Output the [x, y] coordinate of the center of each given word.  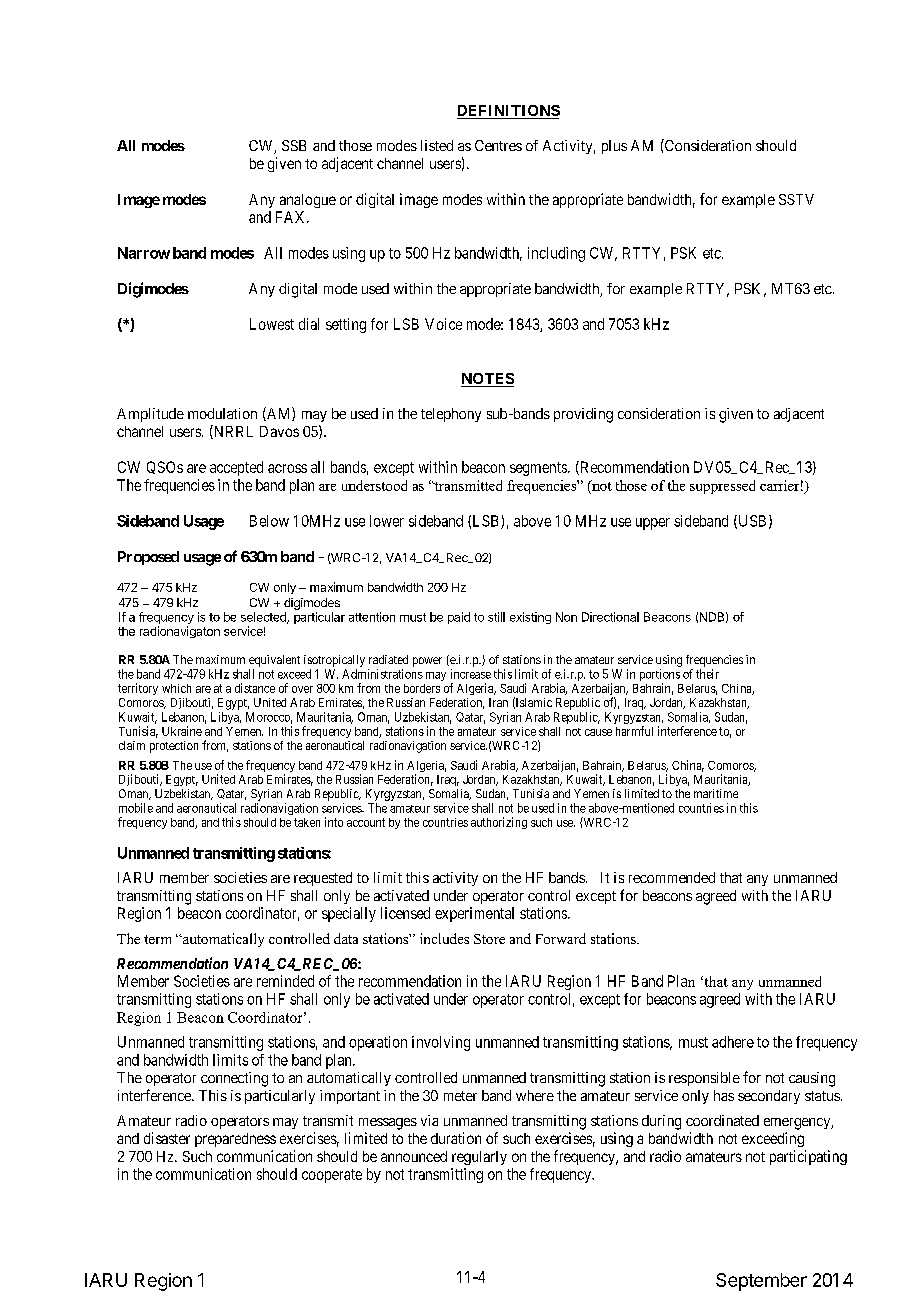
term [157, 939]
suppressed [722, 487]
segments [539, 469]
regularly [479, 1158]
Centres [498, 145]
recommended [672, 877]
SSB [294, 145]
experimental [474, 914]
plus [614, 147]
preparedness [235, 1140]
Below [269, 521]
